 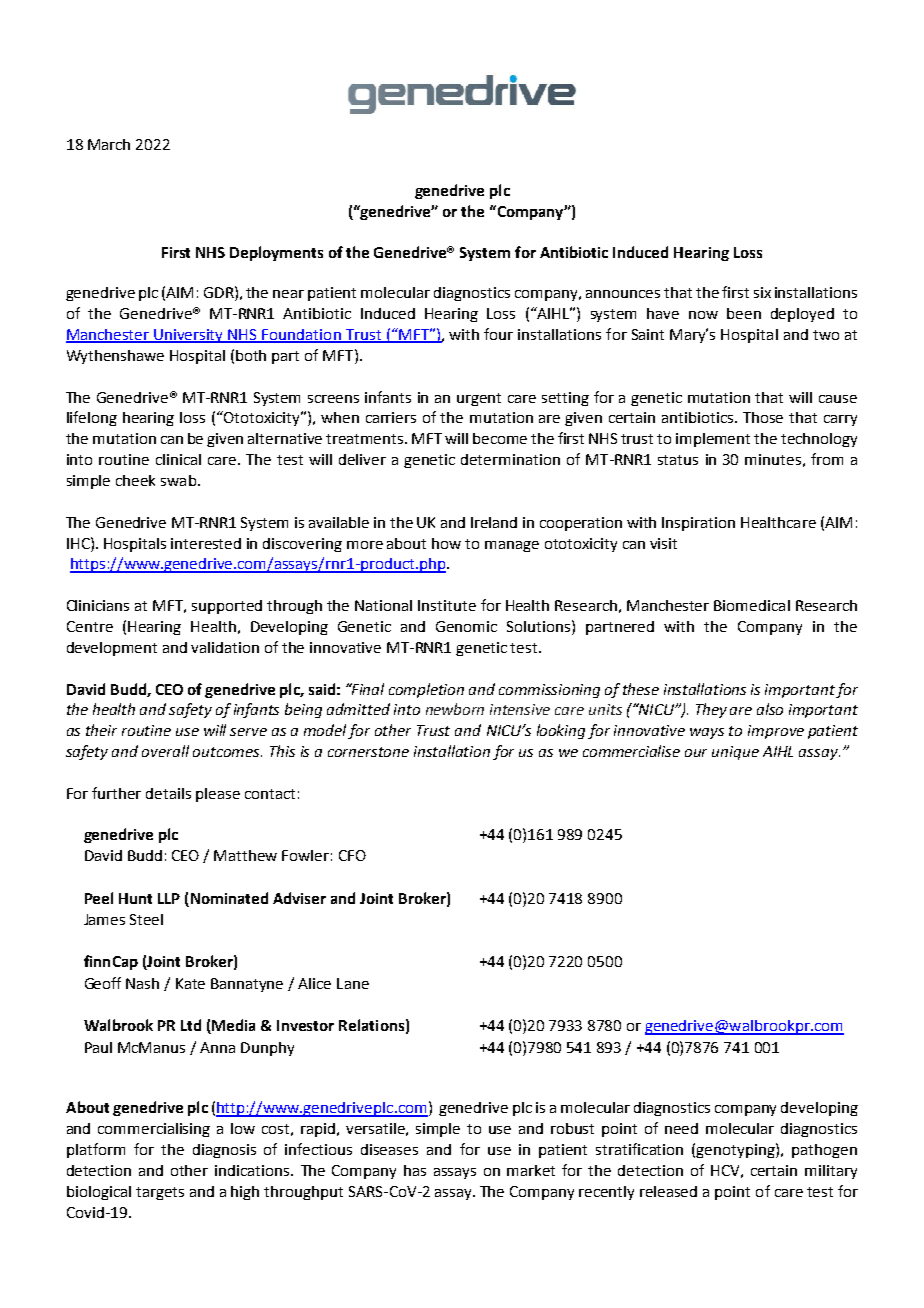 What do you see at coordinates (160, 1193) in the screenshot?
I see `targets` at bounding box center [160, 1193].
